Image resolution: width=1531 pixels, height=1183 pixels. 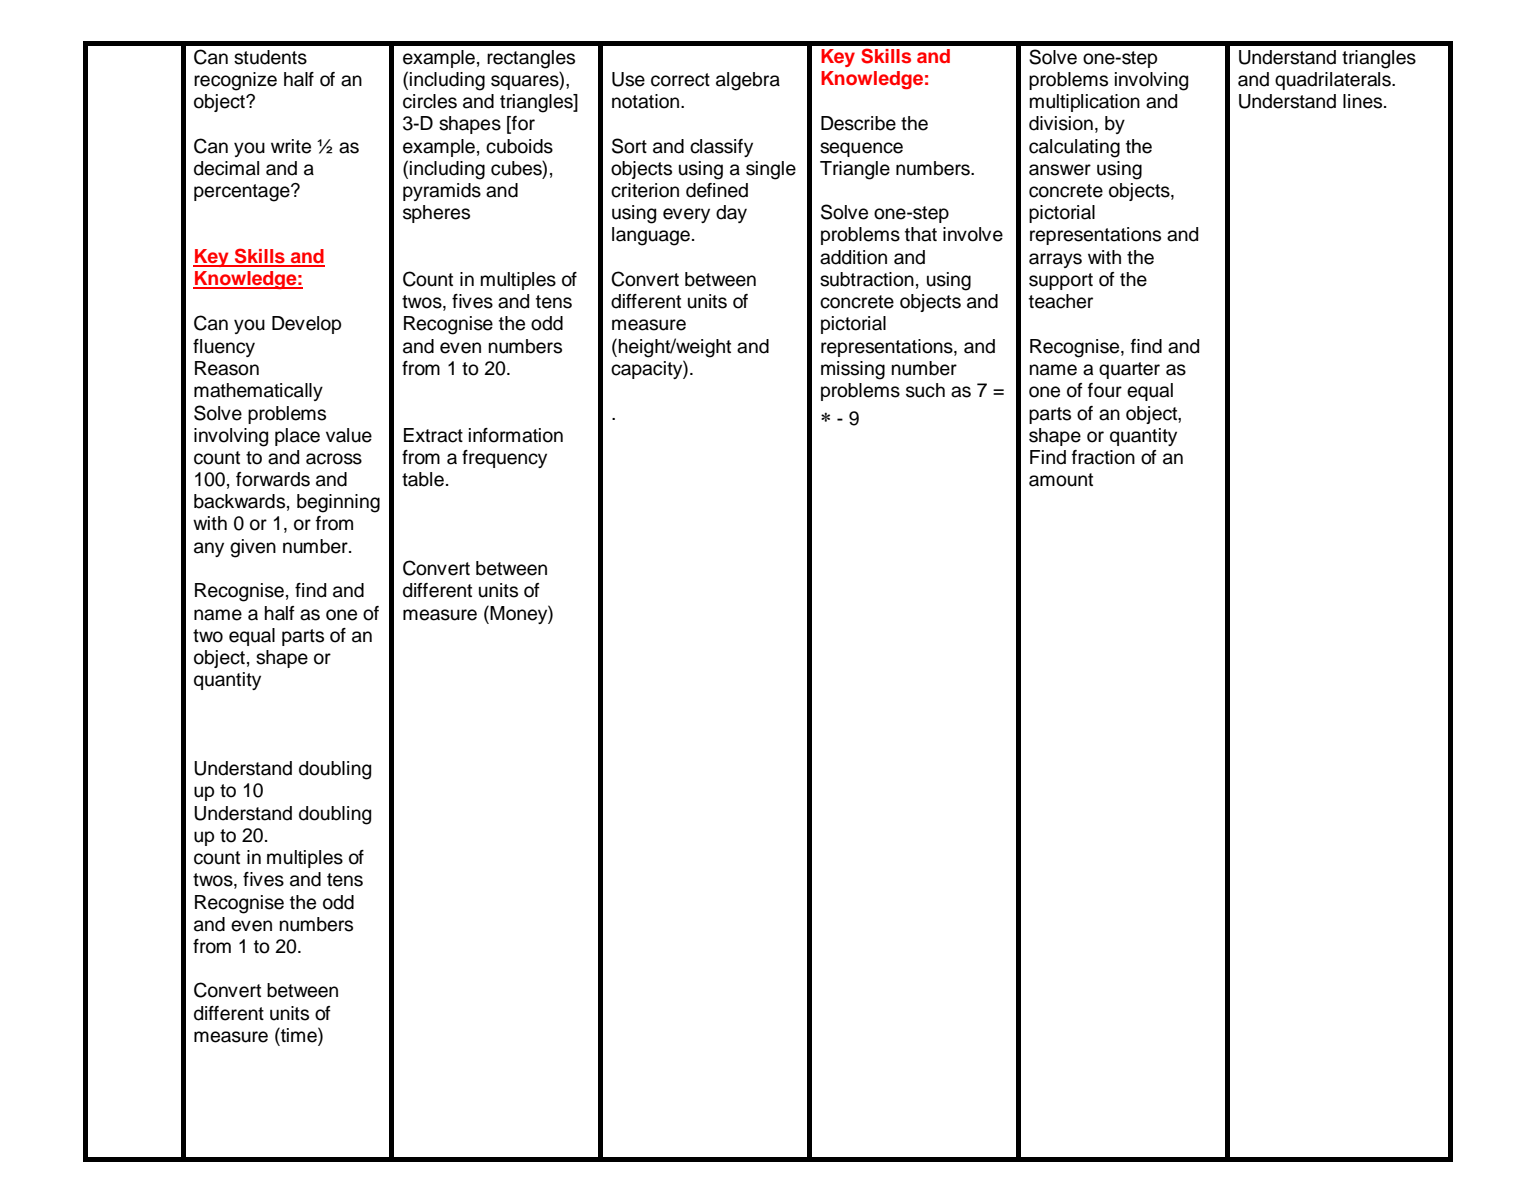 What do you see at coordinates (867, 279) in the screenshot?
I see `subtraction` at bounding box center [867, 279].
